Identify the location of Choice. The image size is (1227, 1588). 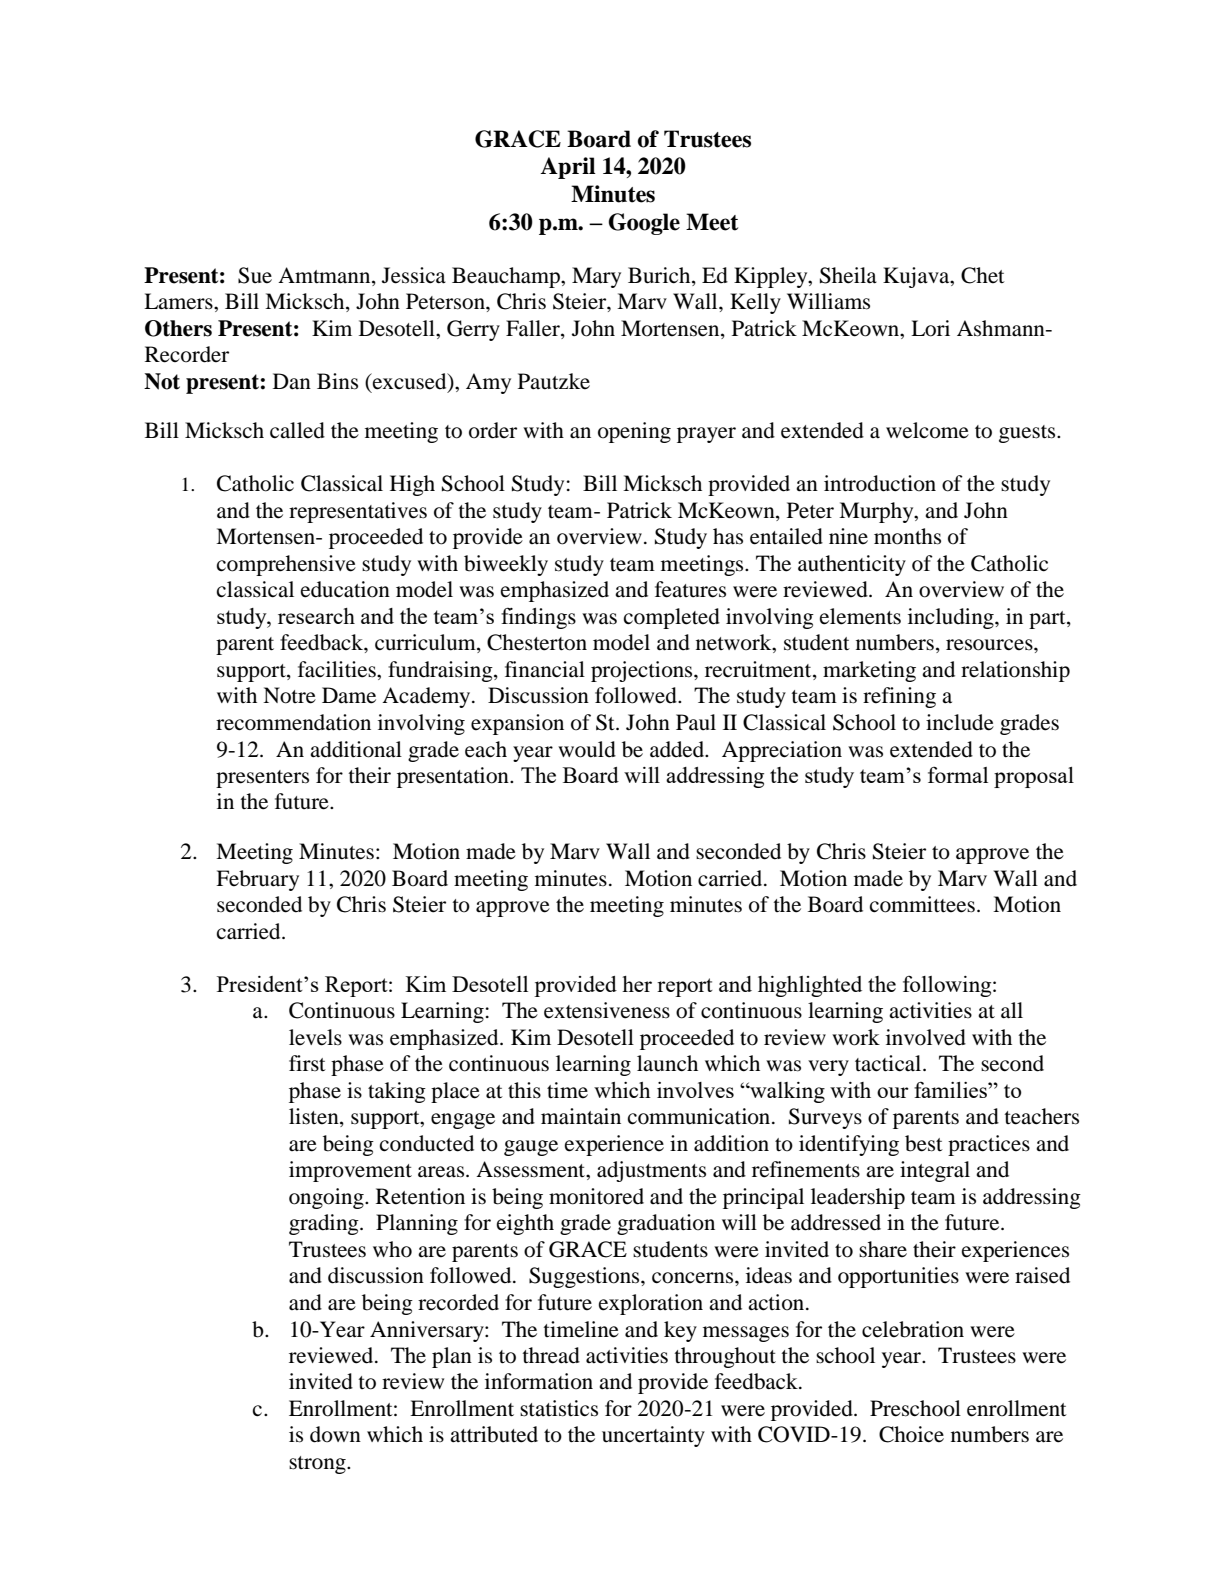
(911, 1434).
